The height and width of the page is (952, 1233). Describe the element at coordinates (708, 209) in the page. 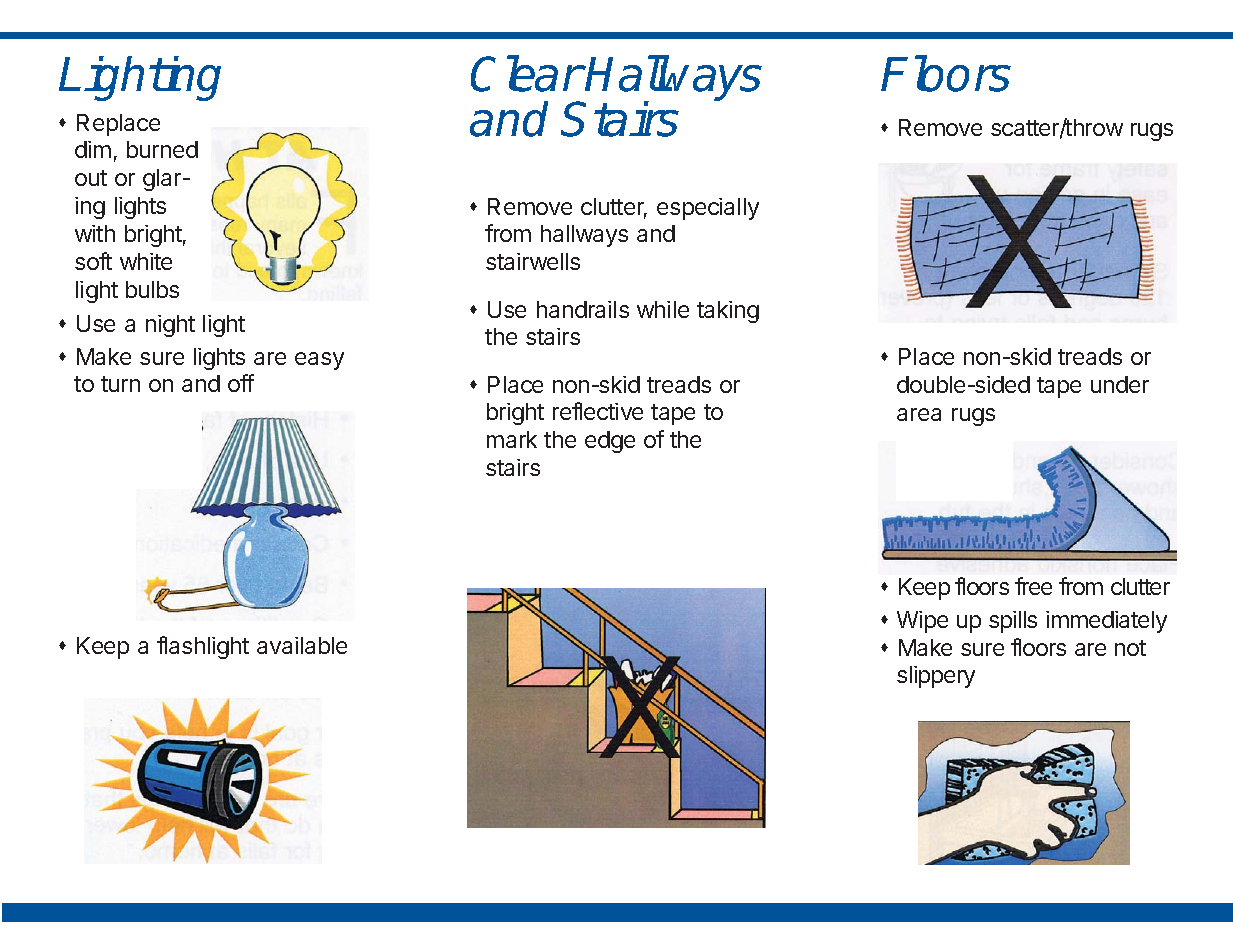

I see `especially` at that location.
